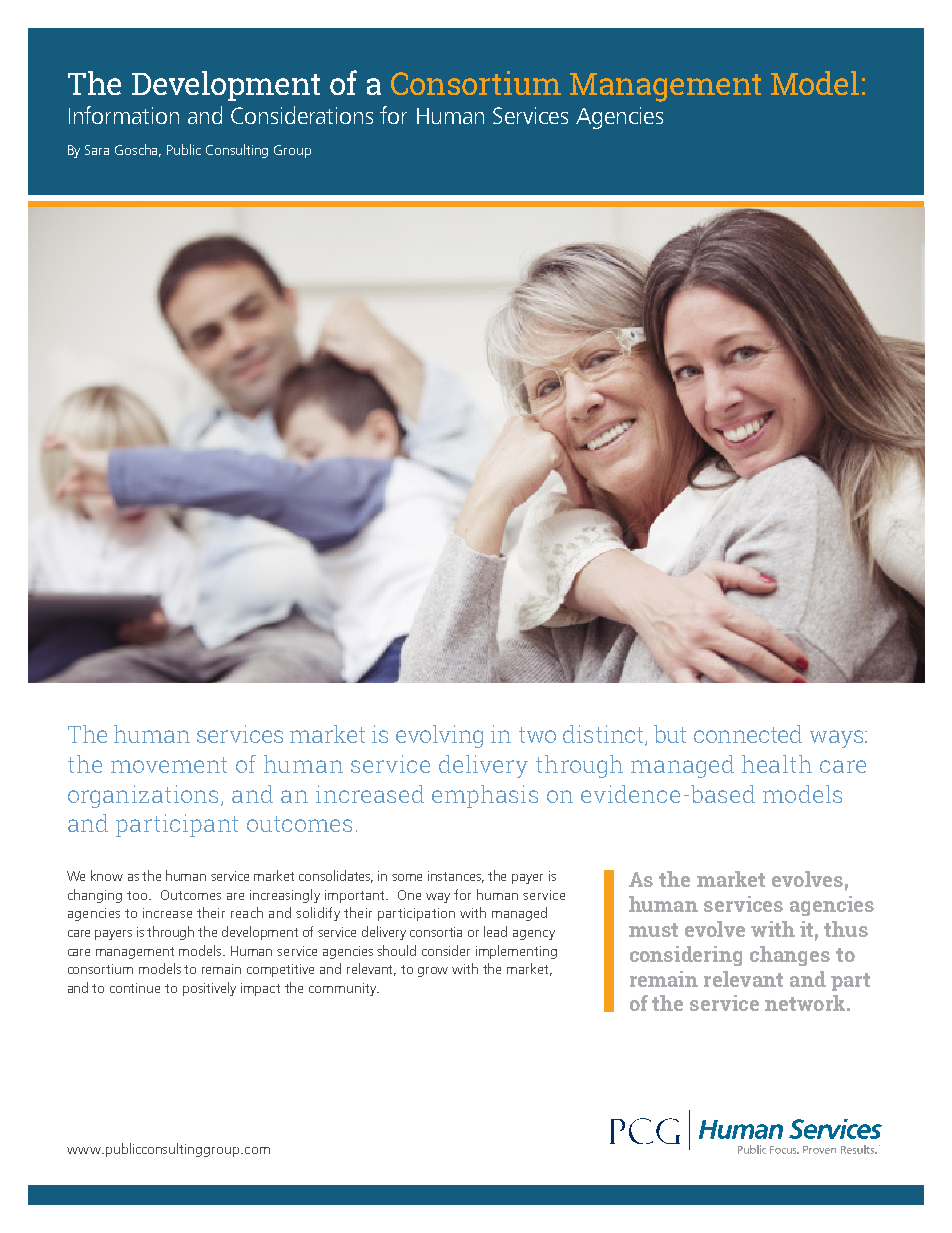  Describe the element at coordinates (97, 150) in the page. I see `Sara` at that location.
